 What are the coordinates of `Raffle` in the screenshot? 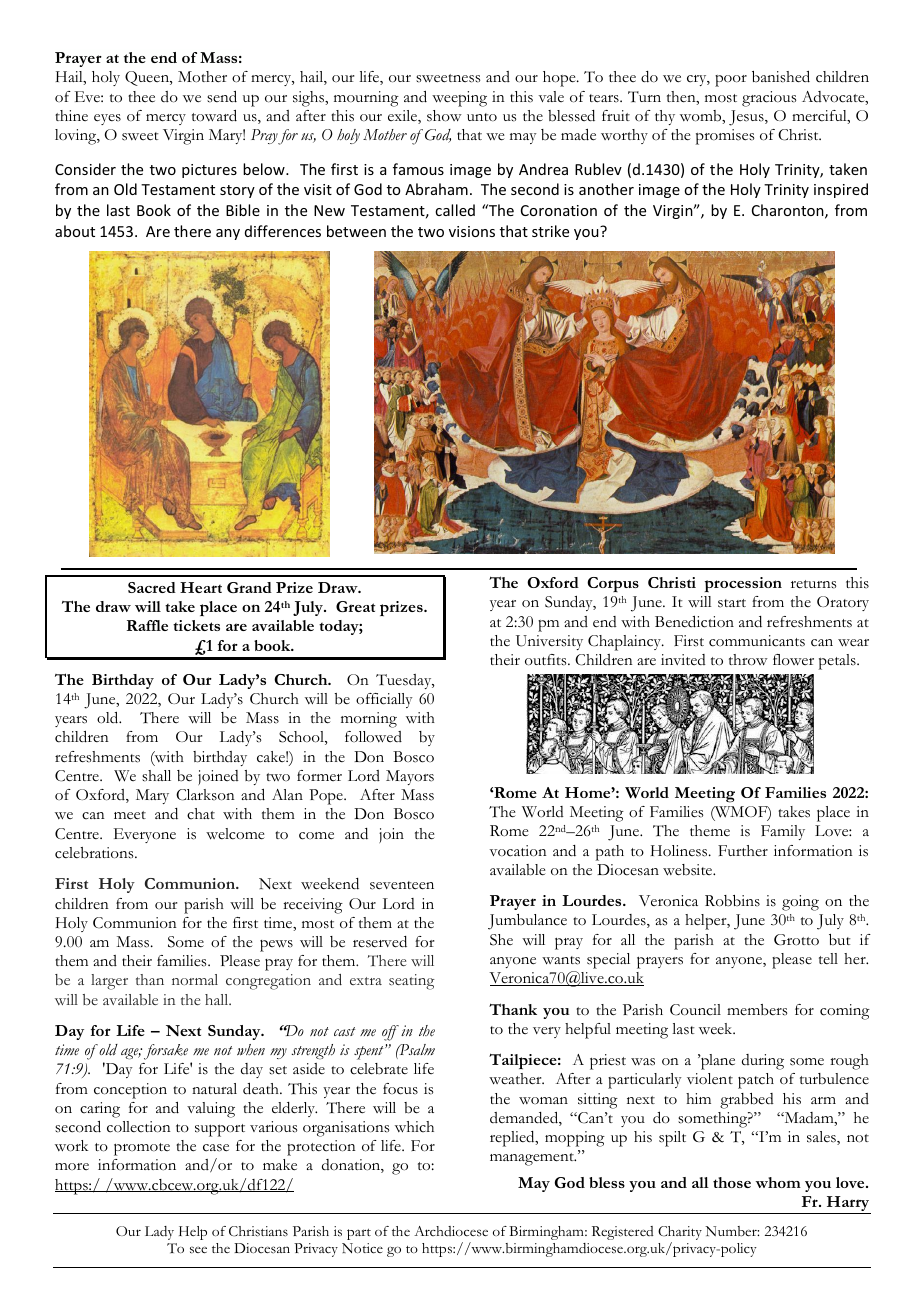 It's located at (147, 625).
